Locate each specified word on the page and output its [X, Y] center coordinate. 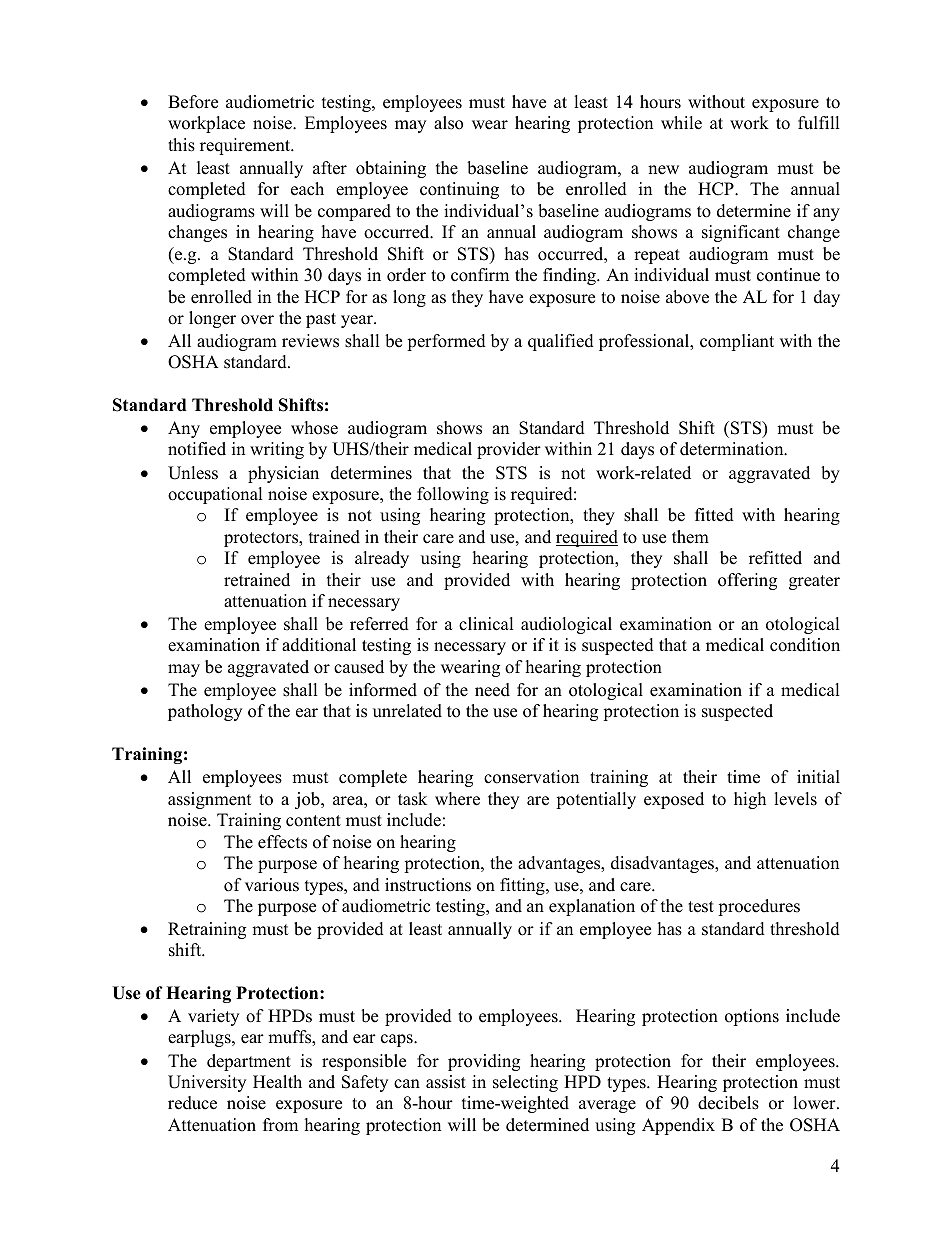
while [681, 123]
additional [319, 645]
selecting [525, 1083]
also [448, 123]
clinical [486, 624]
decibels [728, 1103]
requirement [246, 146]
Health [277, 1082]
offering [747, 581]
